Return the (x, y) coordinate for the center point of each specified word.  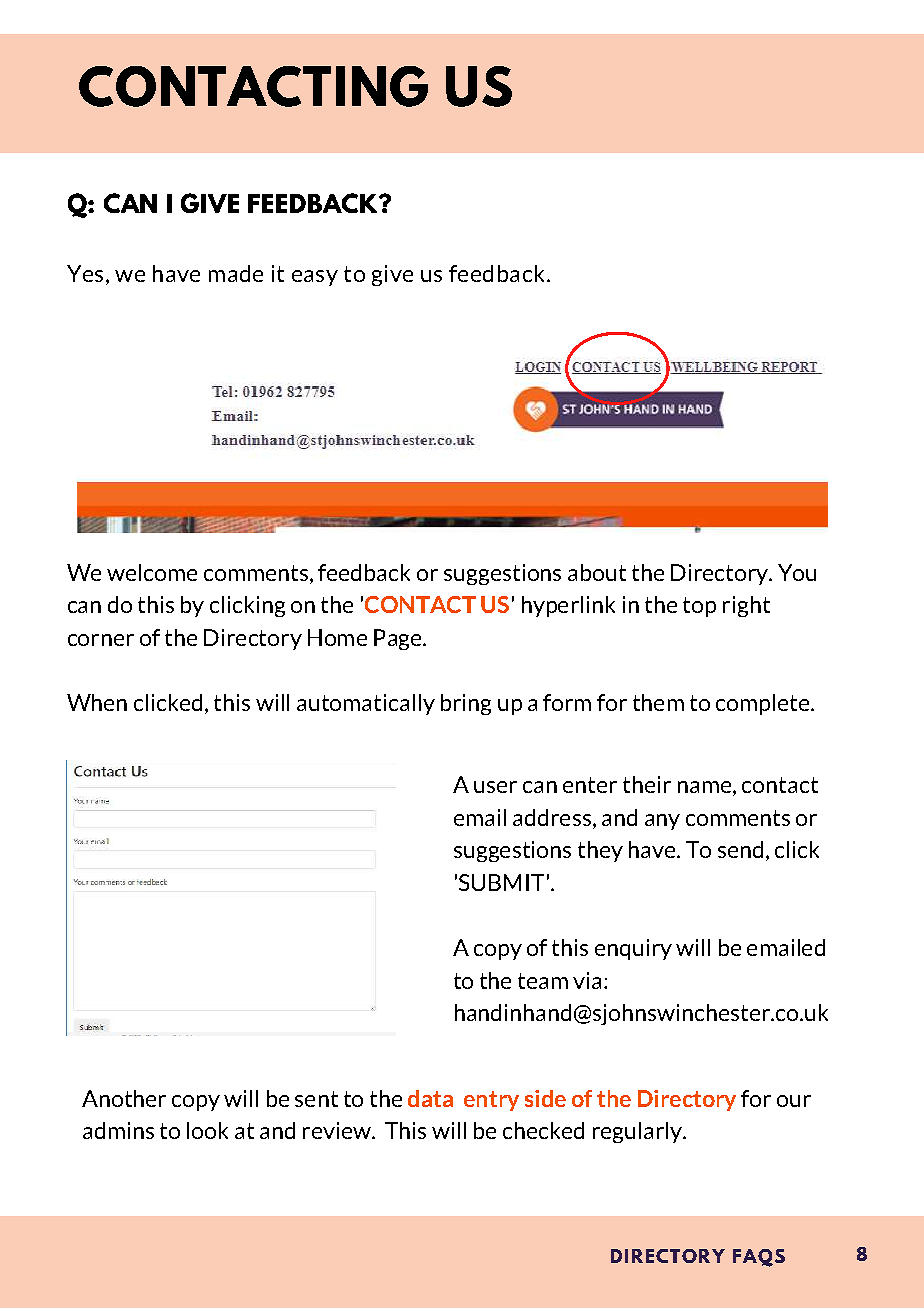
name (704, 787)
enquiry (633, 949)
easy (315, 278)
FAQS (759, 1258)
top (699, 607)
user (495, 787)
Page (399, 639)
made (236, 273)
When (97, 702)
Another (124, 1098)
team (543, 981)
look (207, 1130)
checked (543, 1130)
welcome (152, 572)
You (797, 572)
